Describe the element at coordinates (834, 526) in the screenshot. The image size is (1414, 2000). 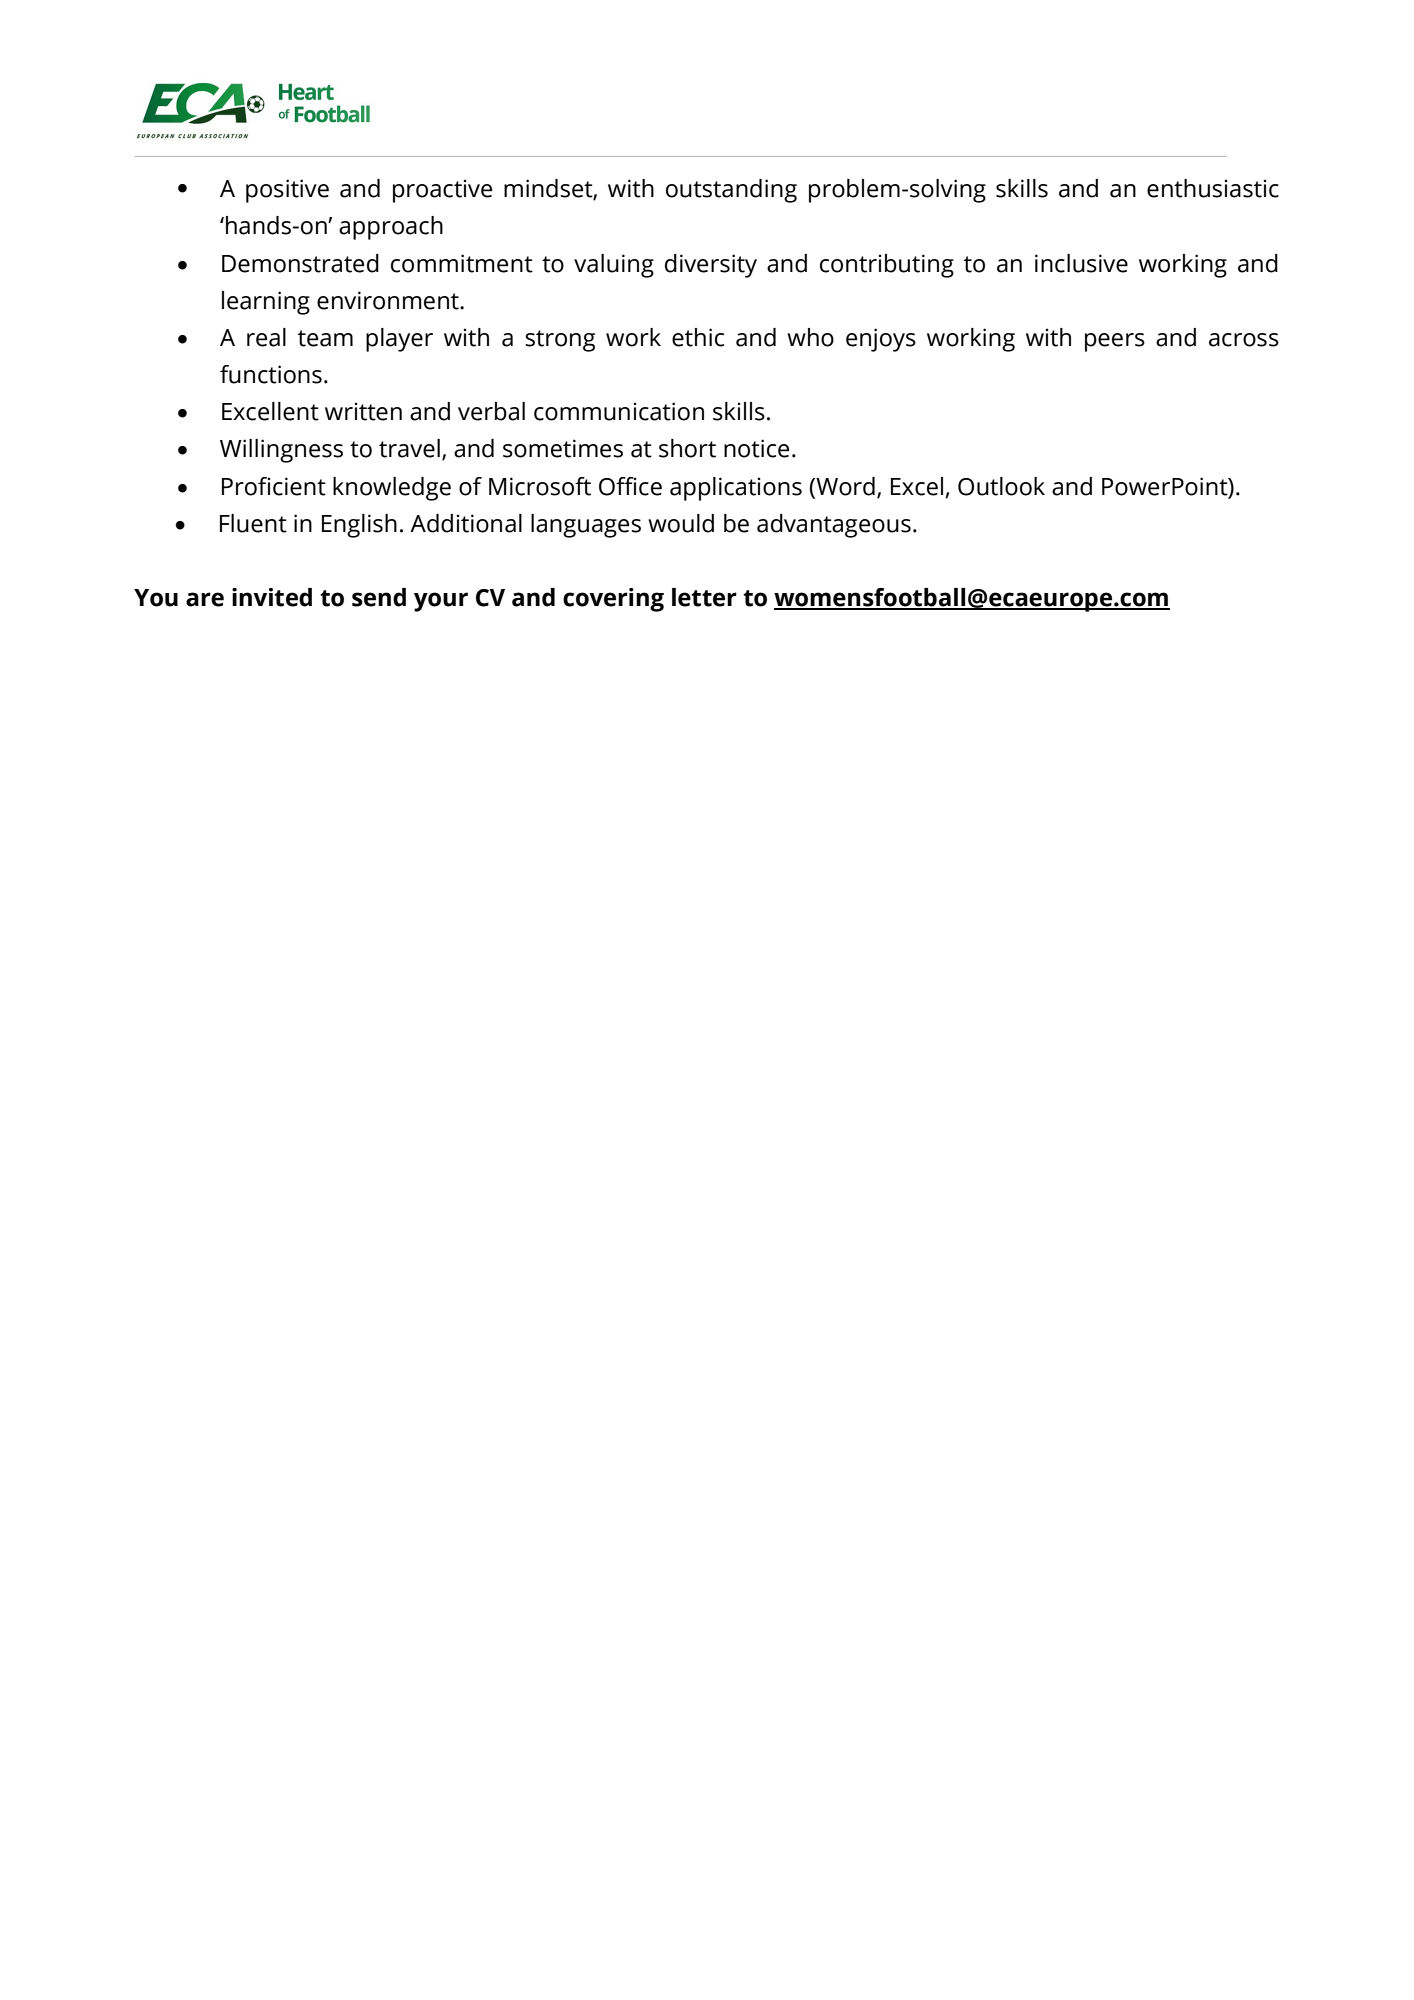
I see `advantageous` at that location.
